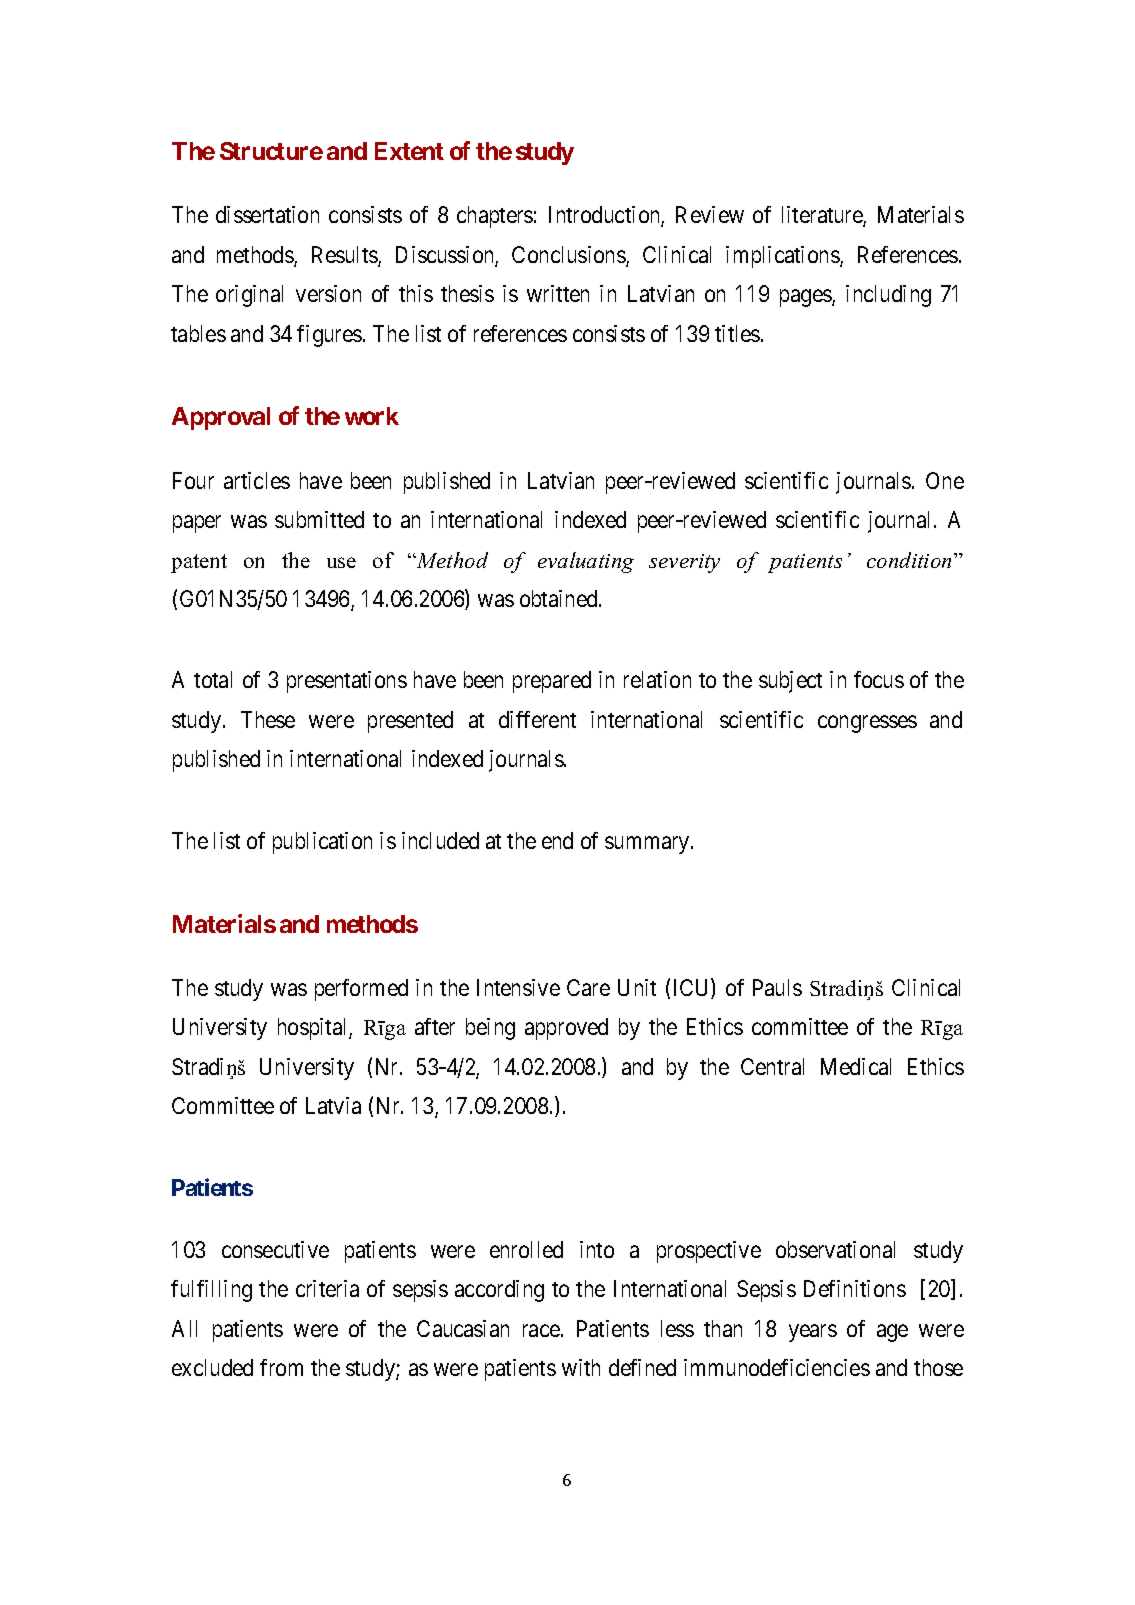 This document has width=1135, height=1605. I want to click on These, so click(268, 719).
